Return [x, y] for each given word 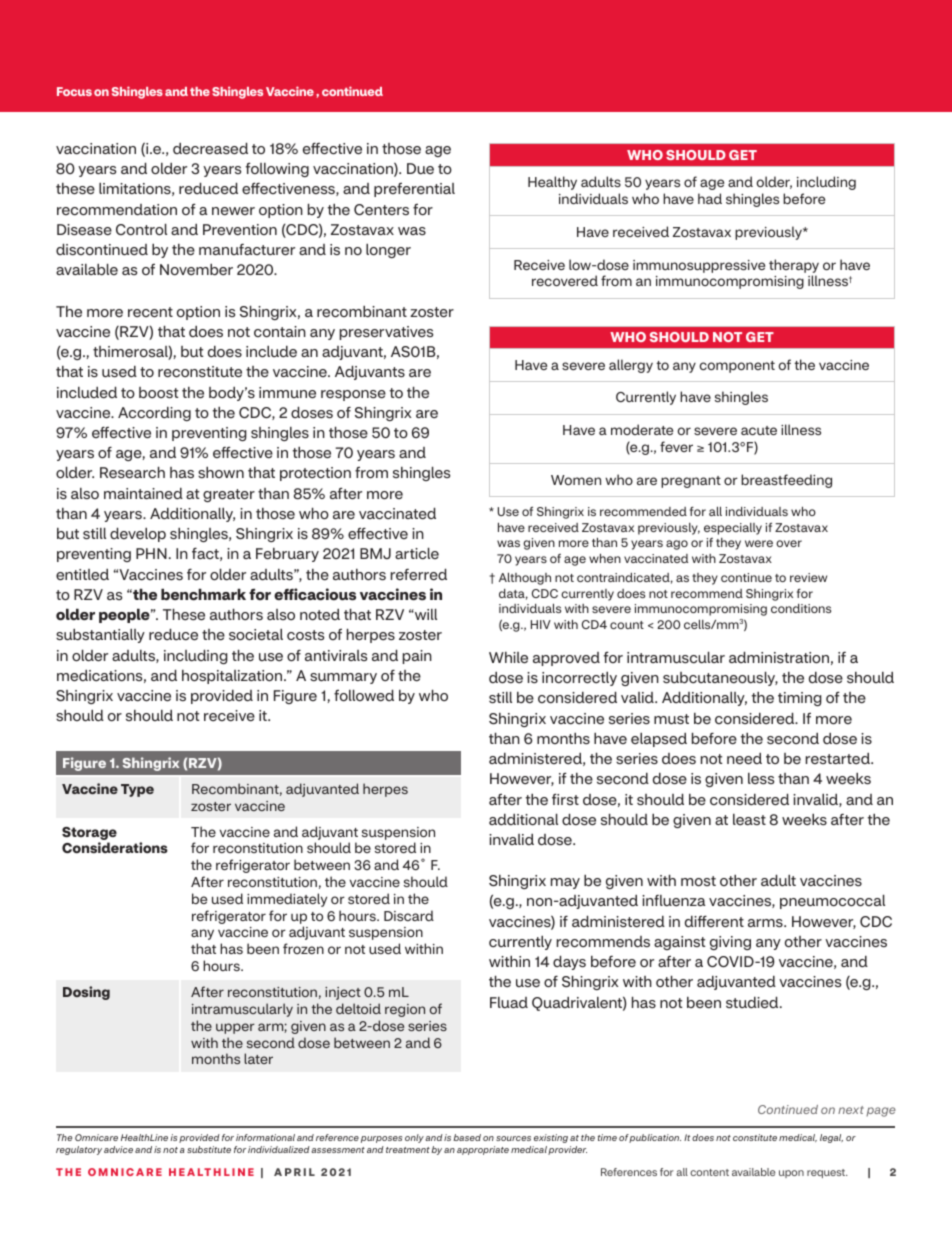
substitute [209, 1149]
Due [420, 169]
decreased [210, 148]
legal [831, 1138]
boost [159, 393]
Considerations [115, 848]
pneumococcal [832, 901]
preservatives [386, 333]
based [467, 1137]
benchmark [203, 594]
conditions [801, 608]
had [710, 198]
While [508, 658]
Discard [409, 915]
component [737, 367]
